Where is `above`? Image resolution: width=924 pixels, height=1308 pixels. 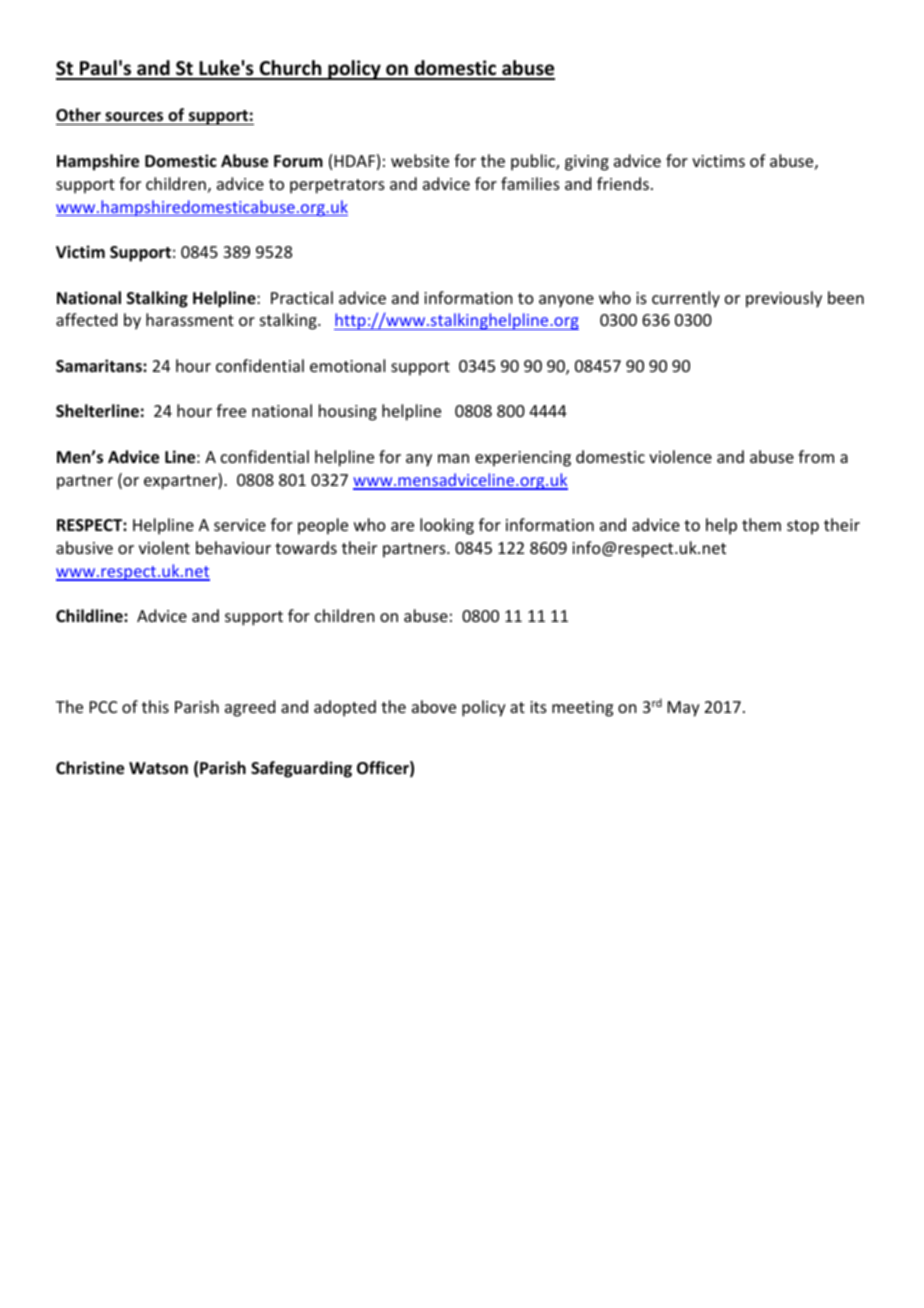
above is located at coordinates (434, 706).
